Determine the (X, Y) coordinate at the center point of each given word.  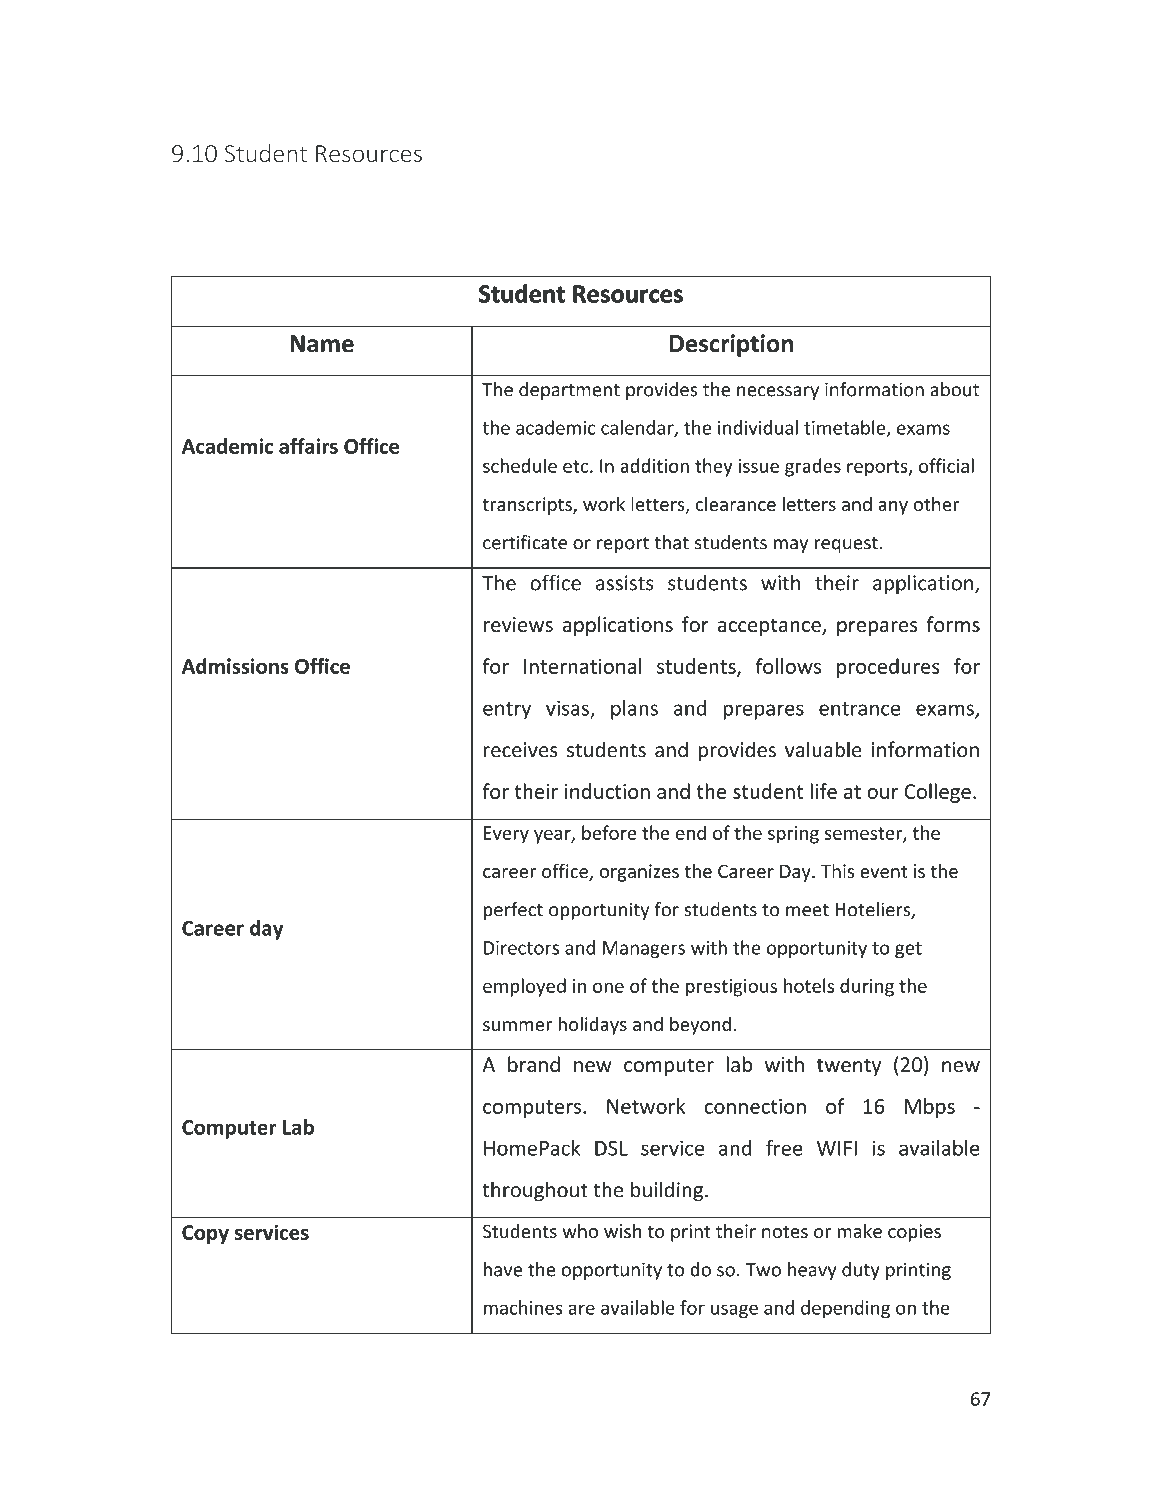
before (609, 832)
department (569, 391)
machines (523, 1307)
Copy (205, 1234)
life (823, 791)
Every (506, 835)
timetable (846, 428)
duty (861, 1271)
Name (322, 344)
